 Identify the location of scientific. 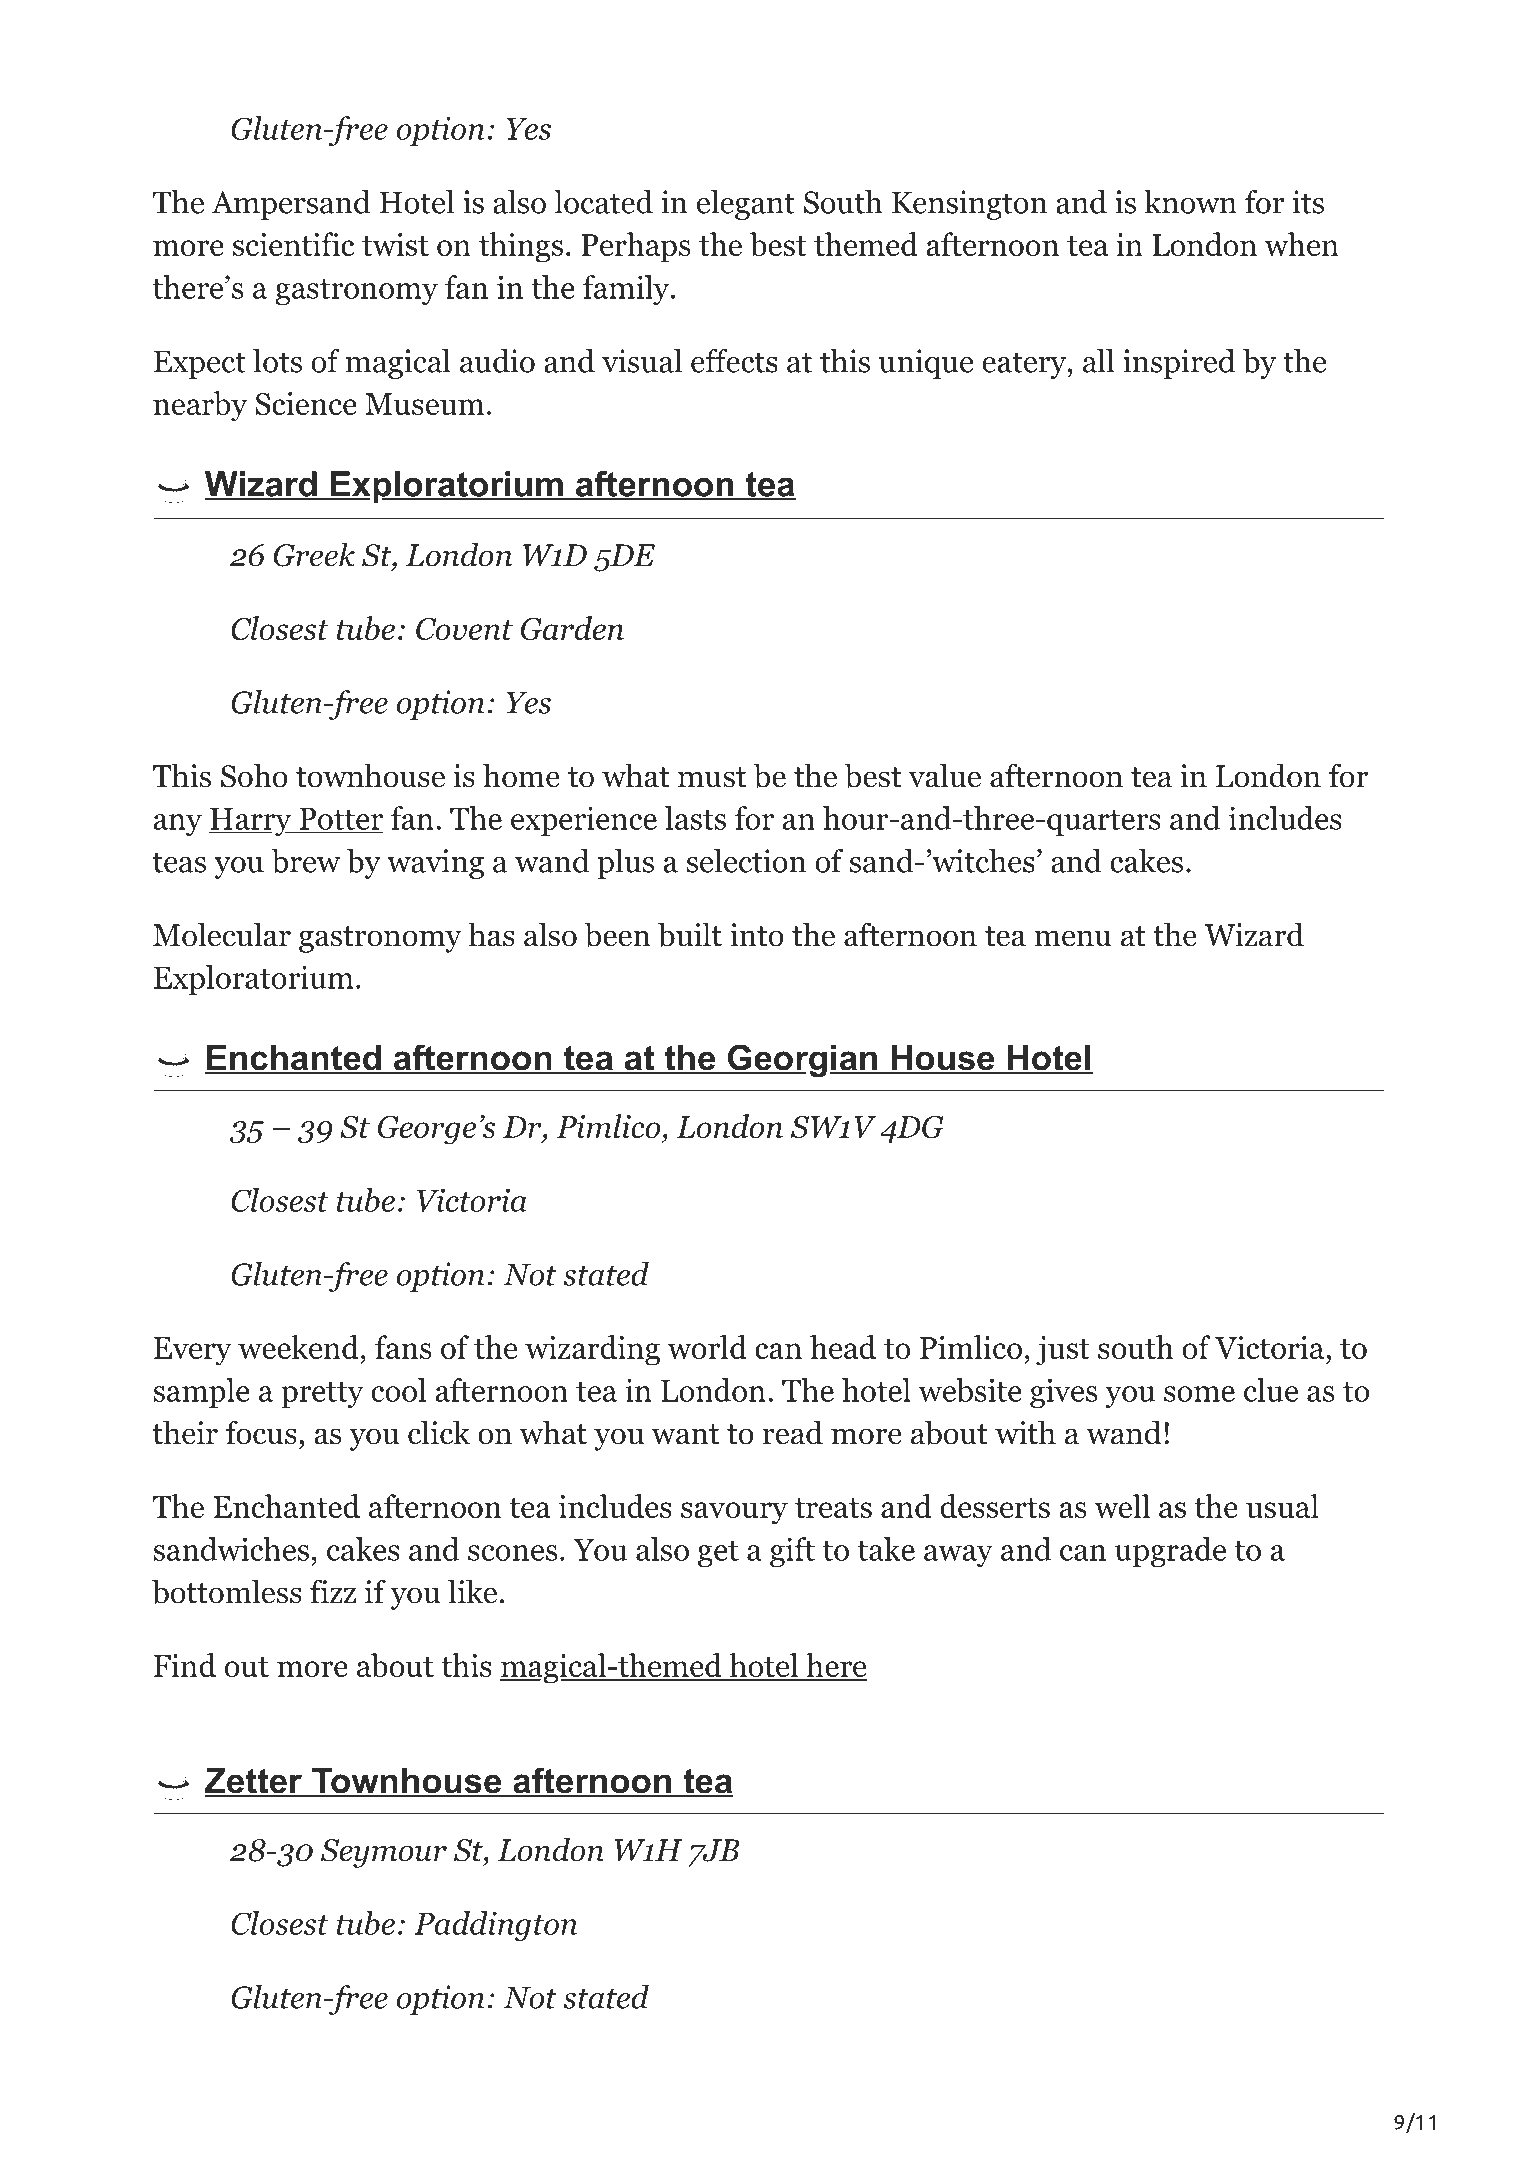
(294, 244).
